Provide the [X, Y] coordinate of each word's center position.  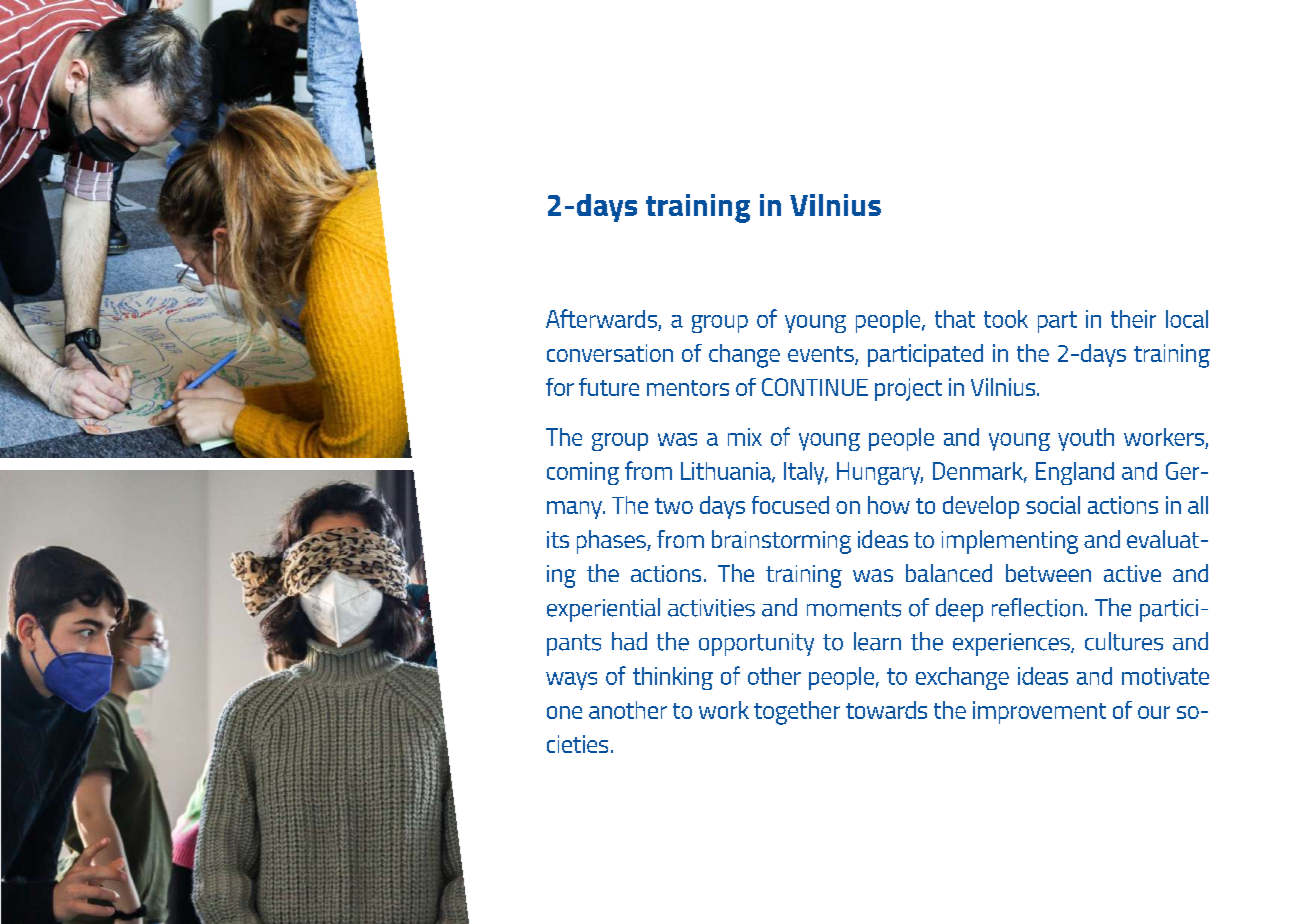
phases [612, 542]
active [1132, 573]
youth [1086, 439]
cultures [1124, 641]
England [1075, 473]
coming [583, 473]
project [908, 389]
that [955, 319]
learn [877, 641]
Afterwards [601, 318]
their [1133, 319]
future [609, 387]
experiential [603, 610]
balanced [949, 573]
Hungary [880, 473]
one [564, 712]
